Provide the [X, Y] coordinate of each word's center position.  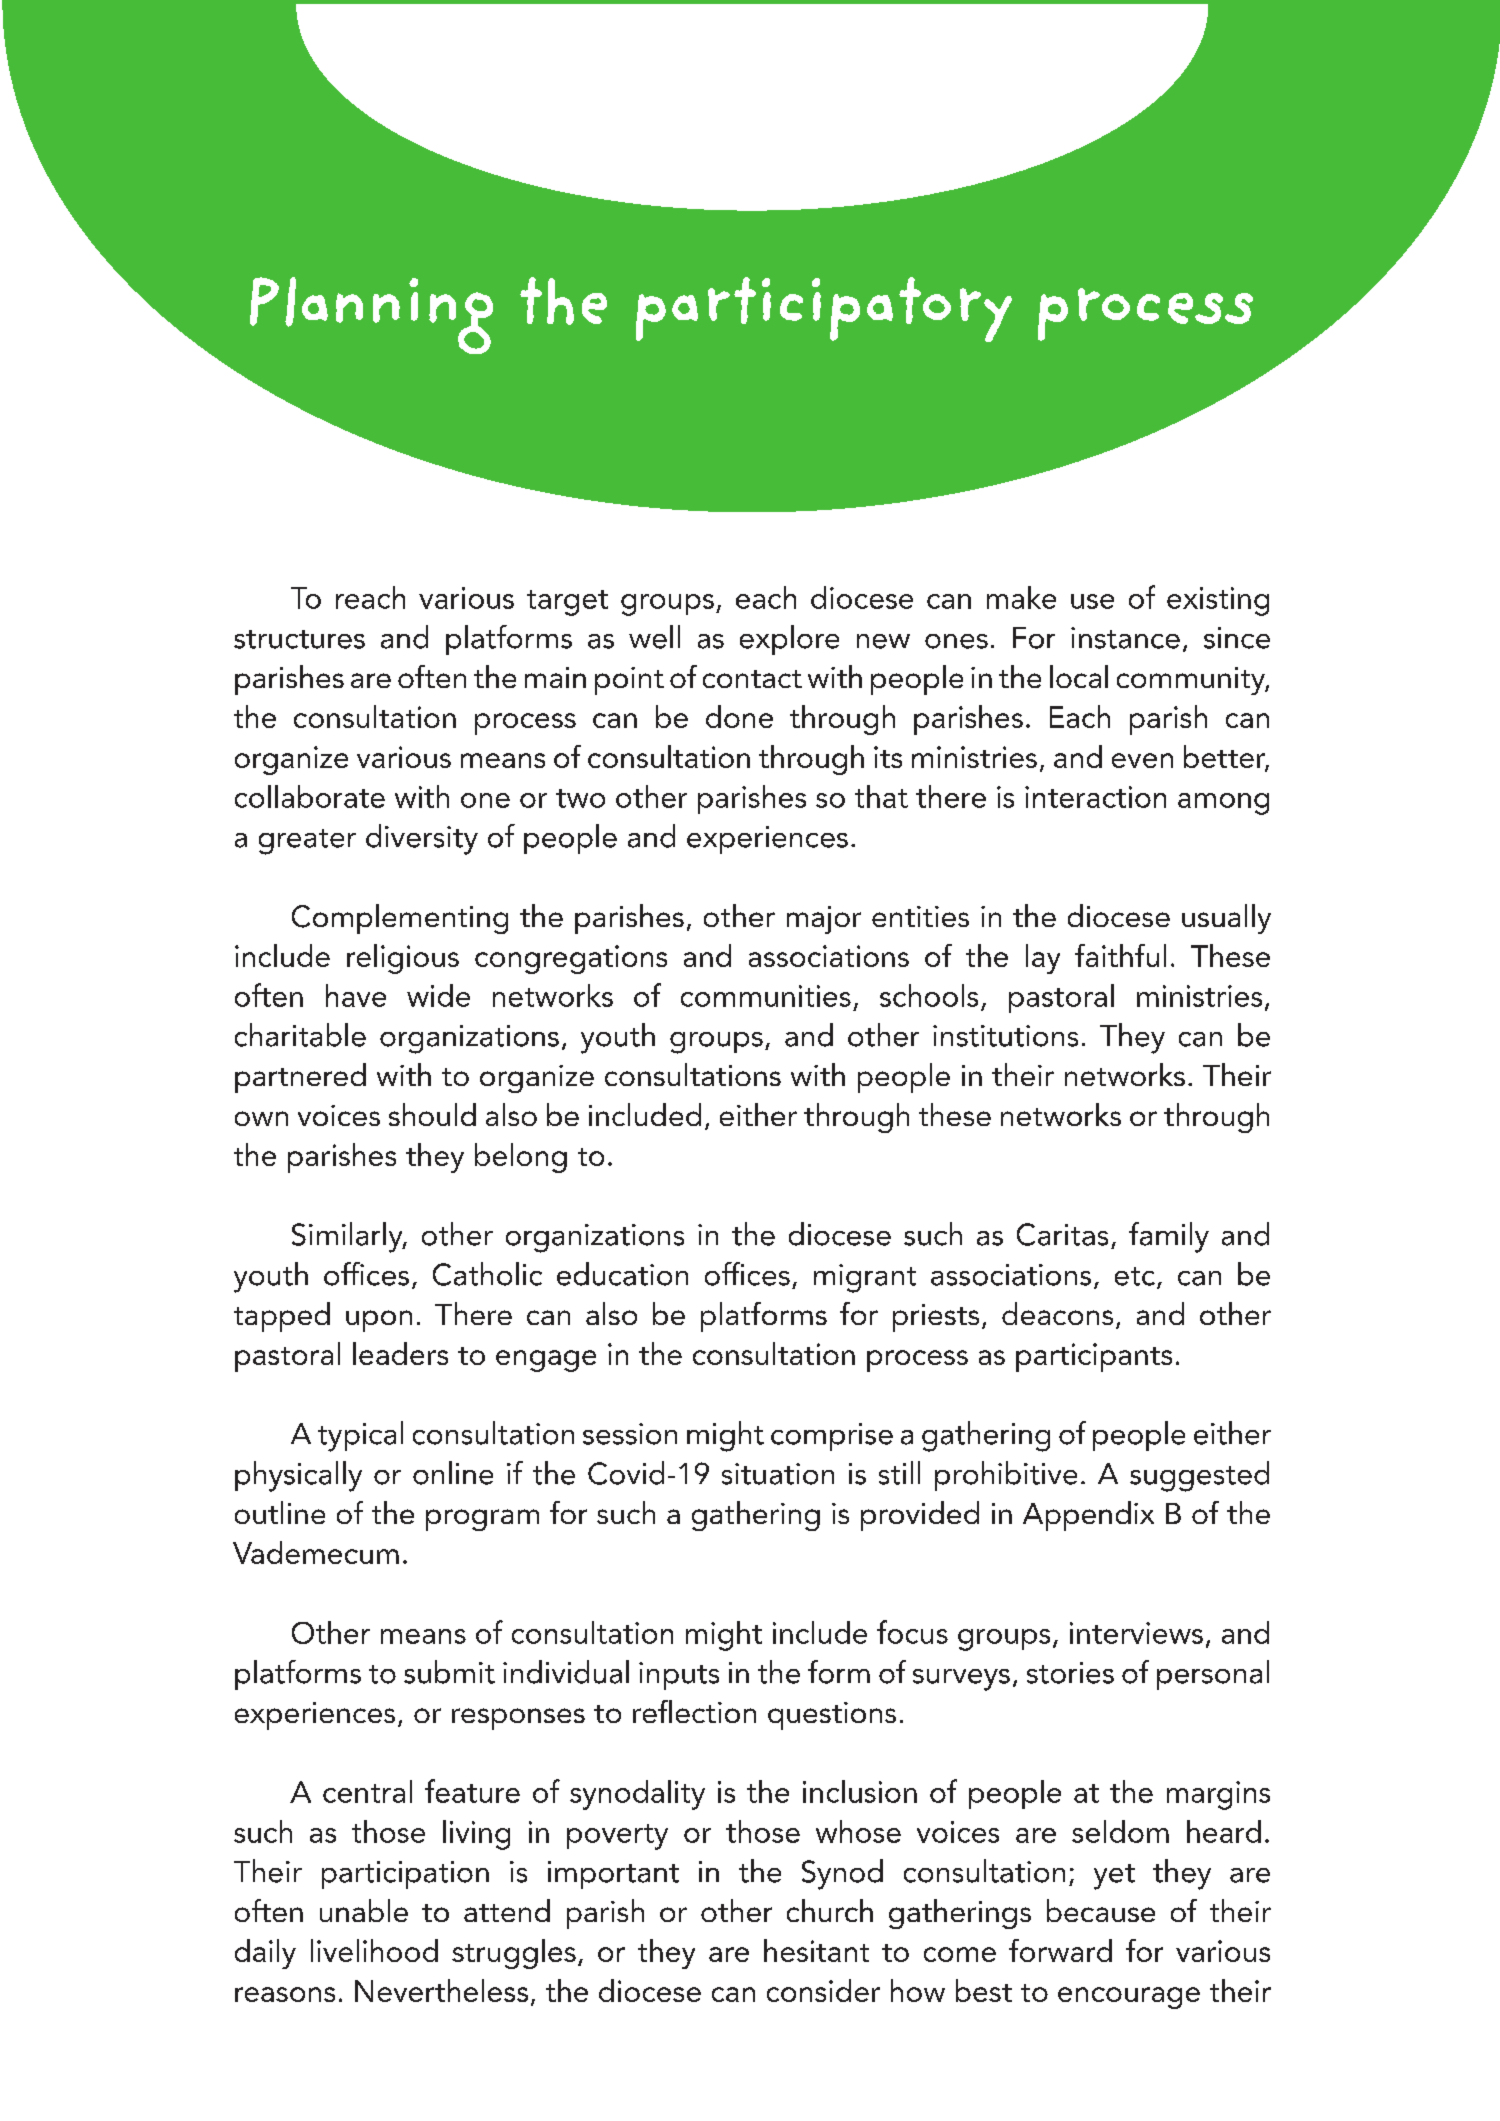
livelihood [374, 1950]
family [1169, 1237]
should [432, 1114]
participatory [824, 309]
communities [766, 996]
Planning [371, 315]
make [1021, 597]
